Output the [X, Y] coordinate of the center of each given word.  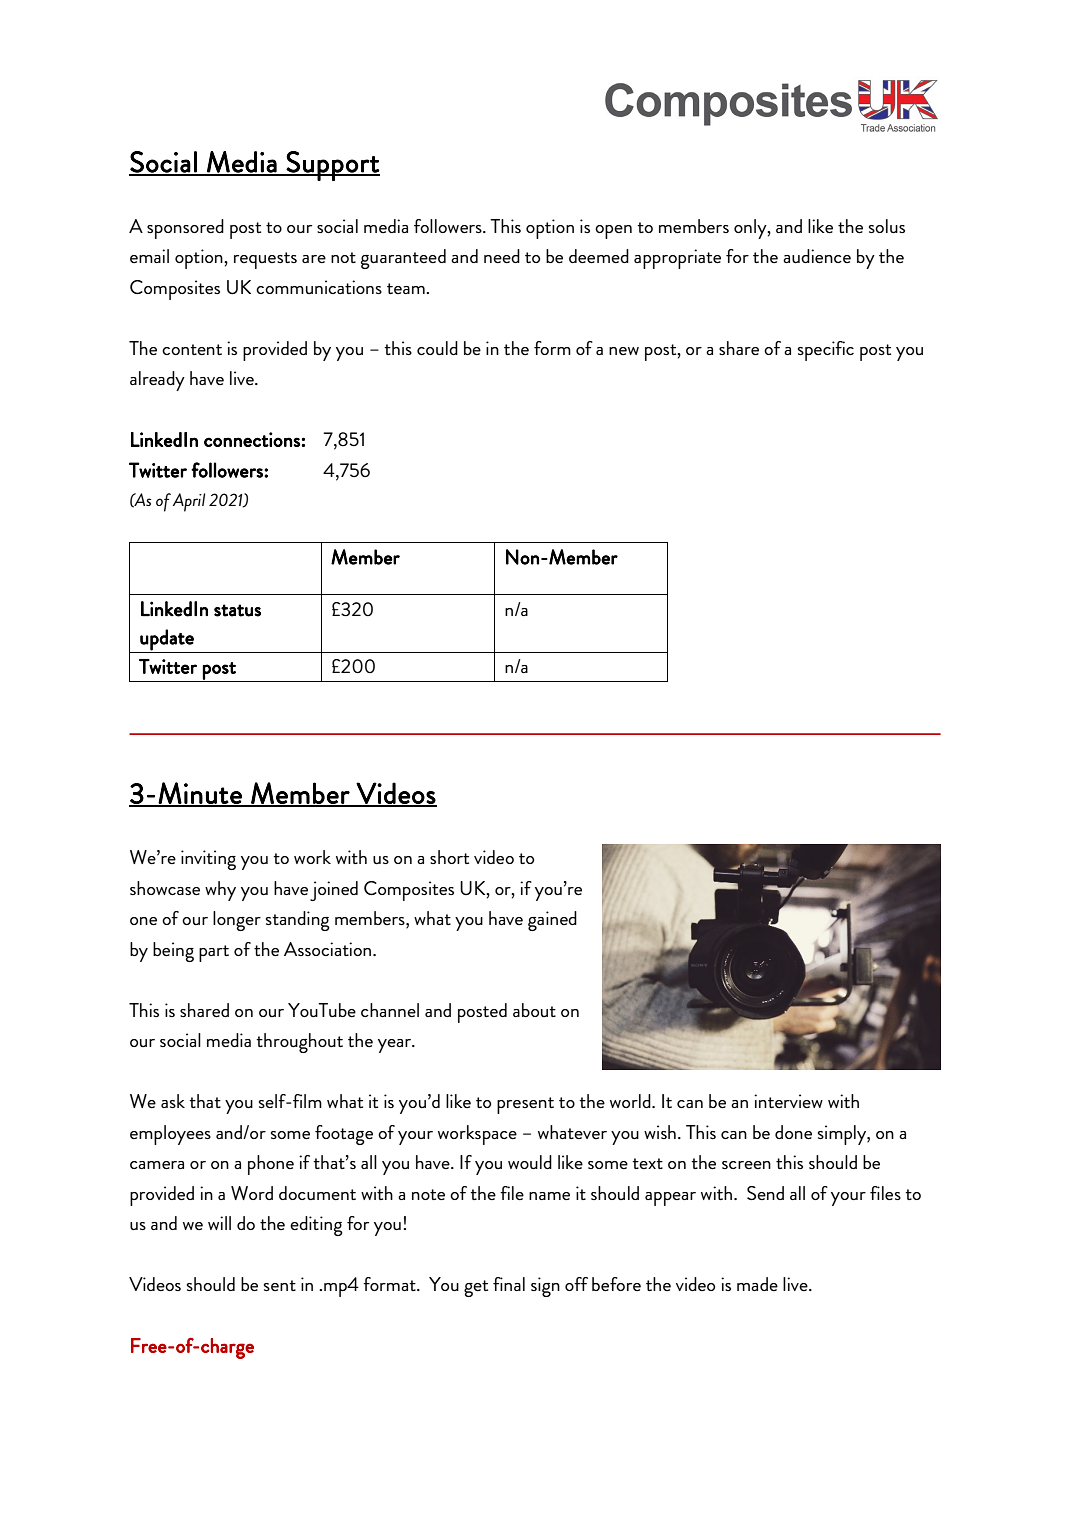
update [167, 640]
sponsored [185, 229]
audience [817, 256]
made [757, 1284]
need [502, 256]
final [509, 1284]
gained [552, 921]
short [449, 857]
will [219, 1223]
